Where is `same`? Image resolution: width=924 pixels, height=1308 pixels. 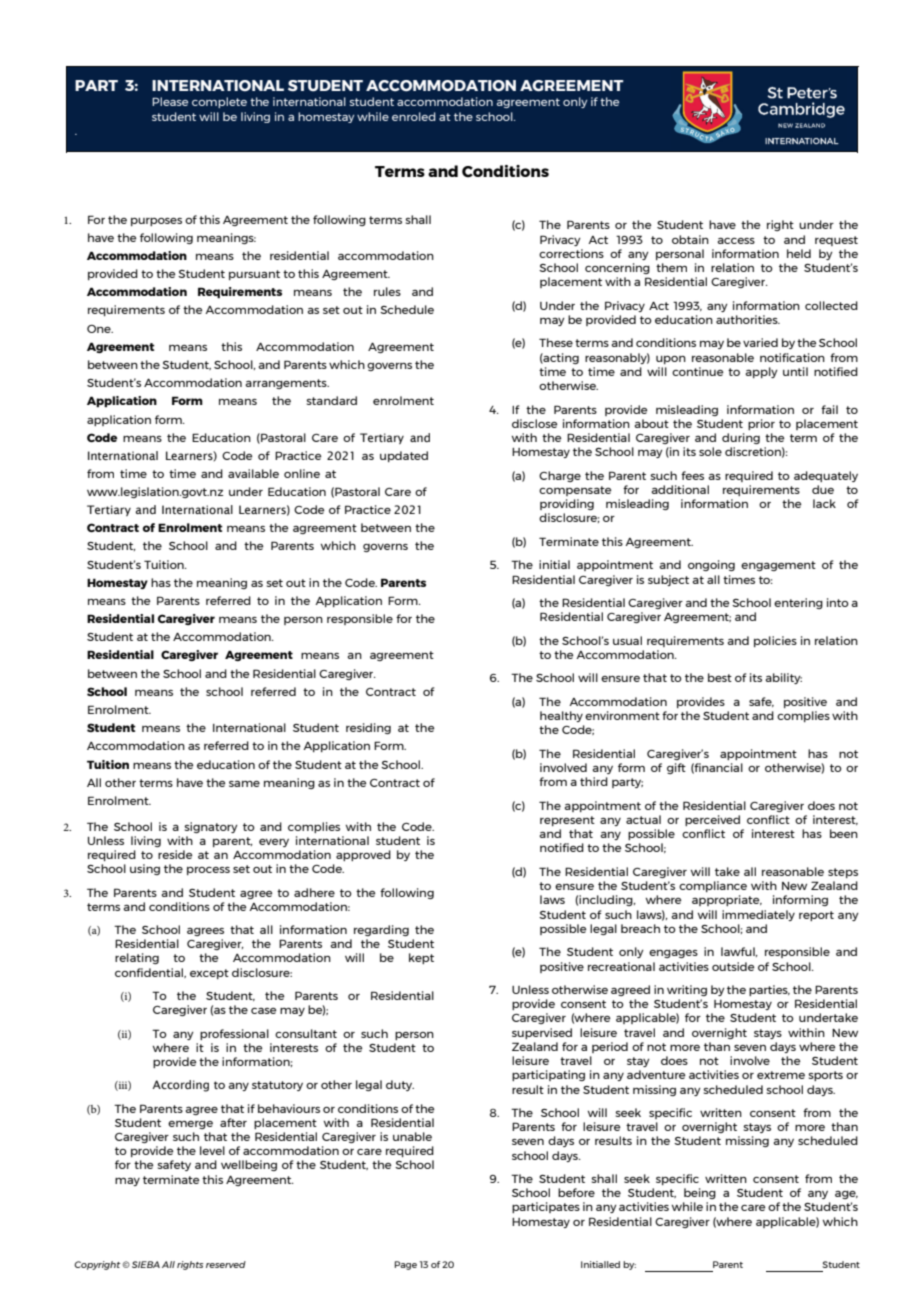
same is located at coordinates (244, 784).
